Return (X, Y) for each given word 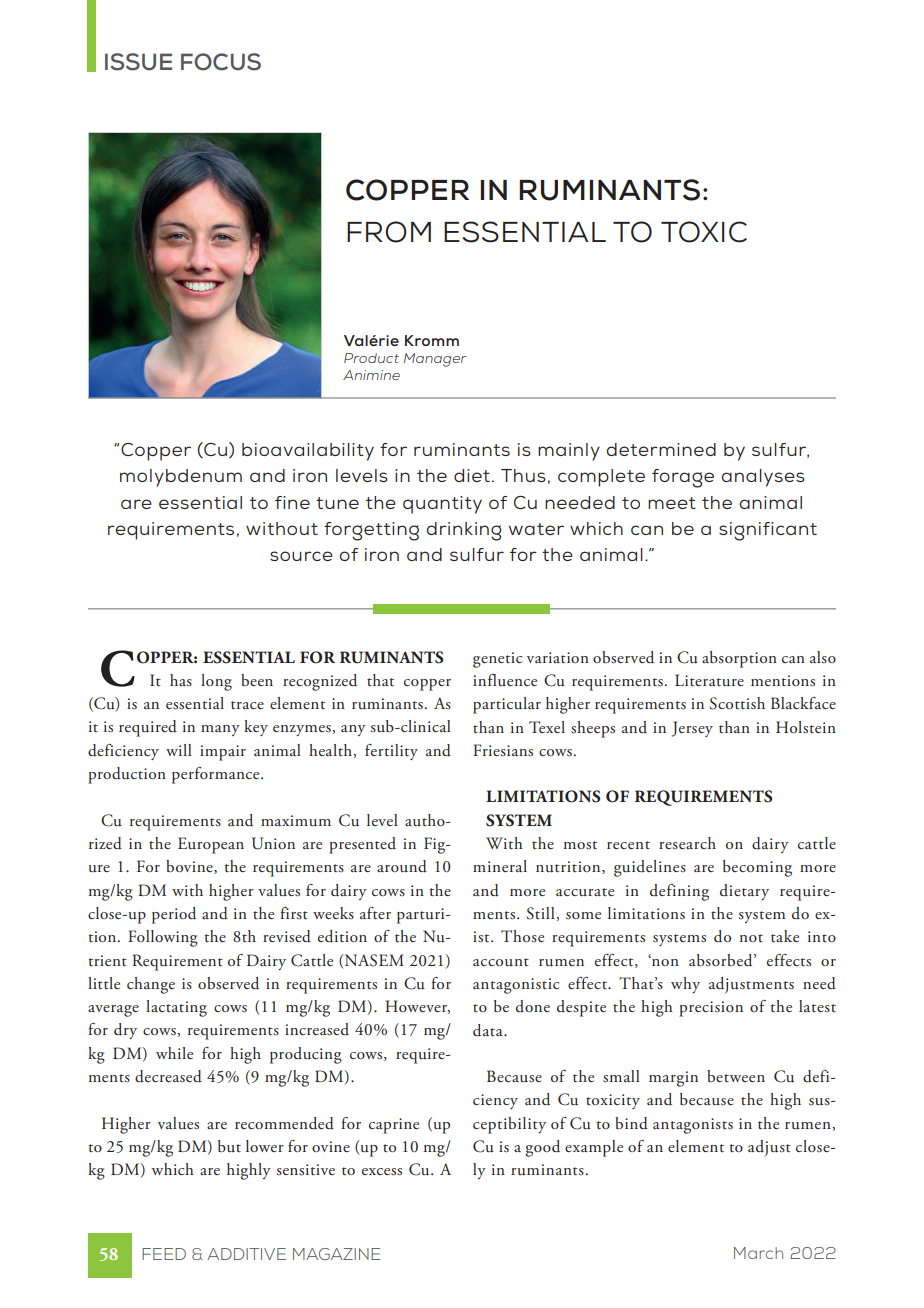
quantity (442, 505)
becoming (757, 868)
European (211, 845)
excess (382, 1172)
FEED (164, 1254)
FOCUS (221, 62)
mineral (500, 866)
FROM (389, 232)
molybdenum (181, 478)
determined (661, 449)
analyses (763, 478)
